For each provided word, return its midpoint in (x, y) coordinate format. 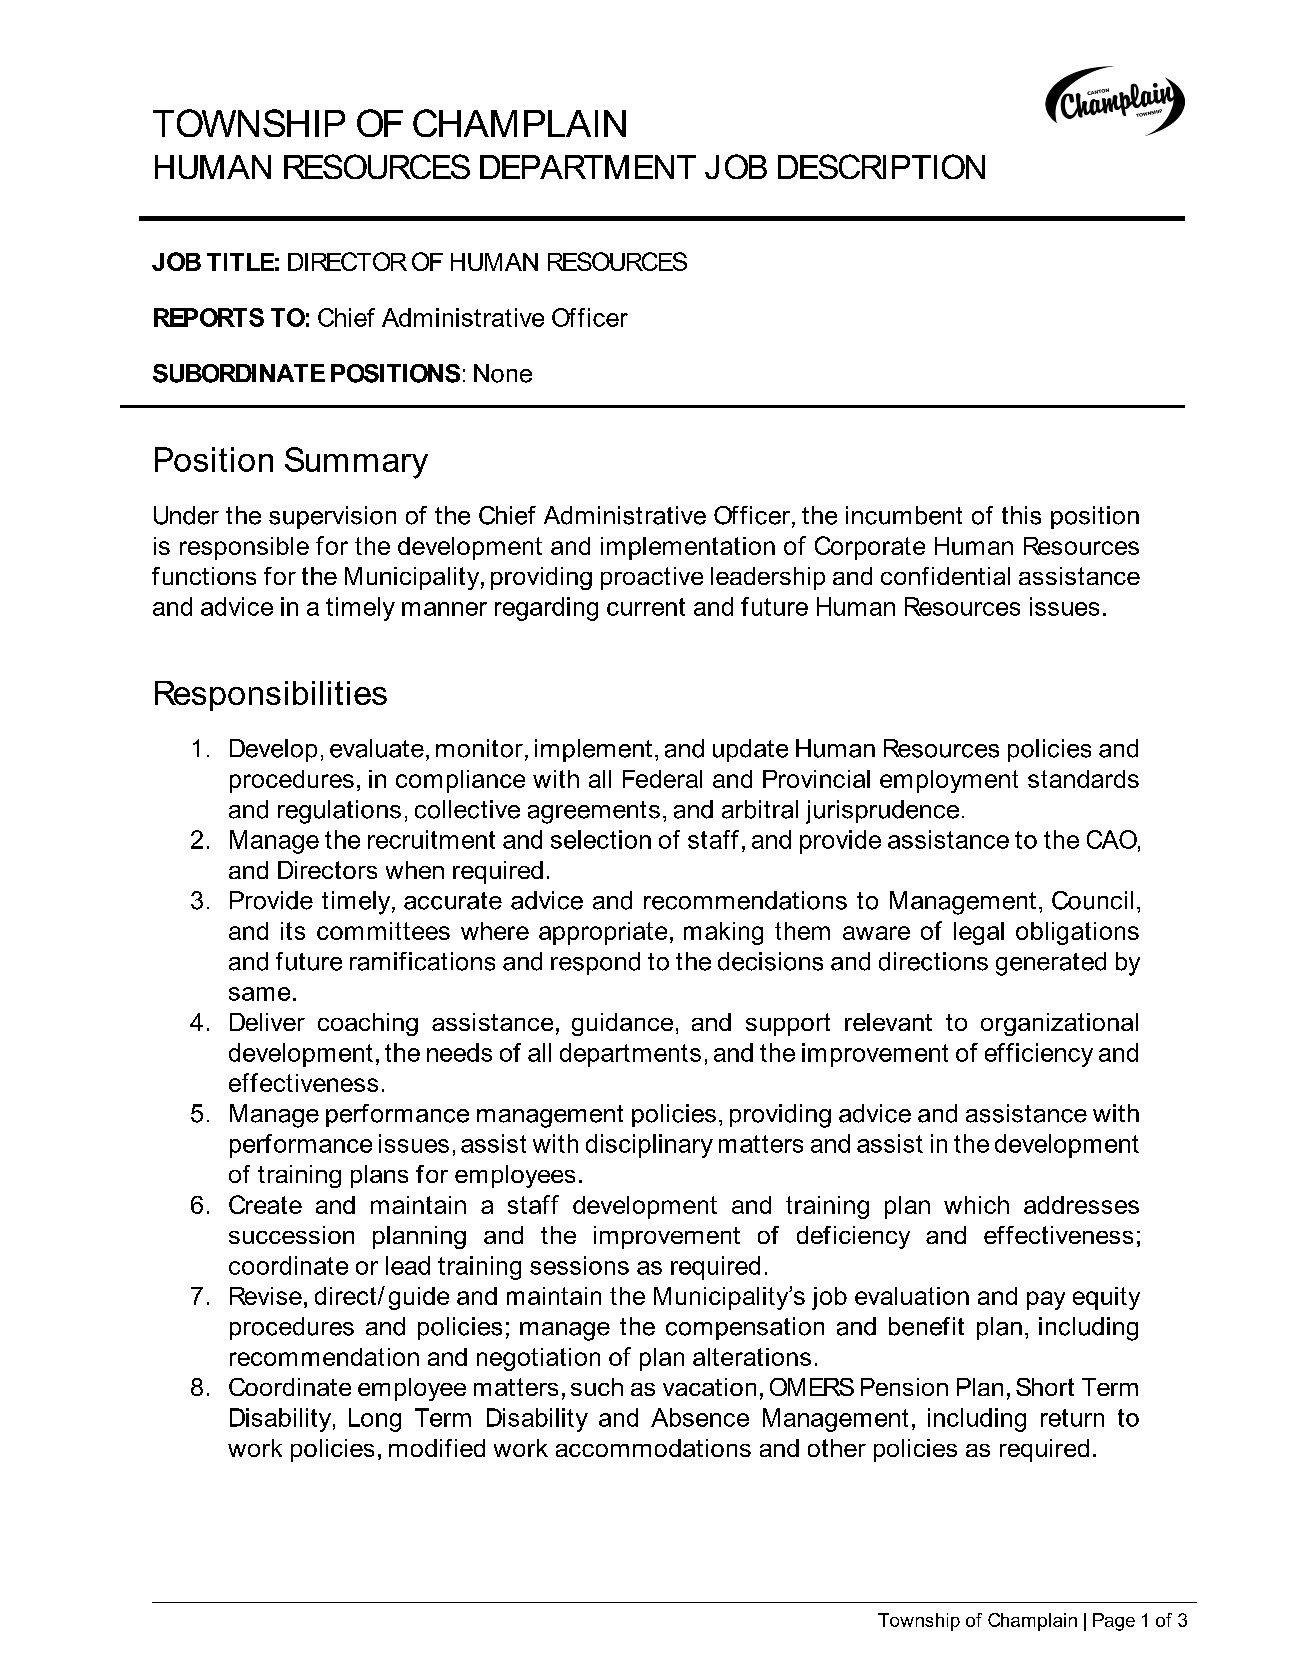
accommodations (653, 1448)
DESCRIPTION (881, 166)
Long (375, 1420)
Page (1114, 1622)
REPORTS (209, 317)
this (1021, 515)
